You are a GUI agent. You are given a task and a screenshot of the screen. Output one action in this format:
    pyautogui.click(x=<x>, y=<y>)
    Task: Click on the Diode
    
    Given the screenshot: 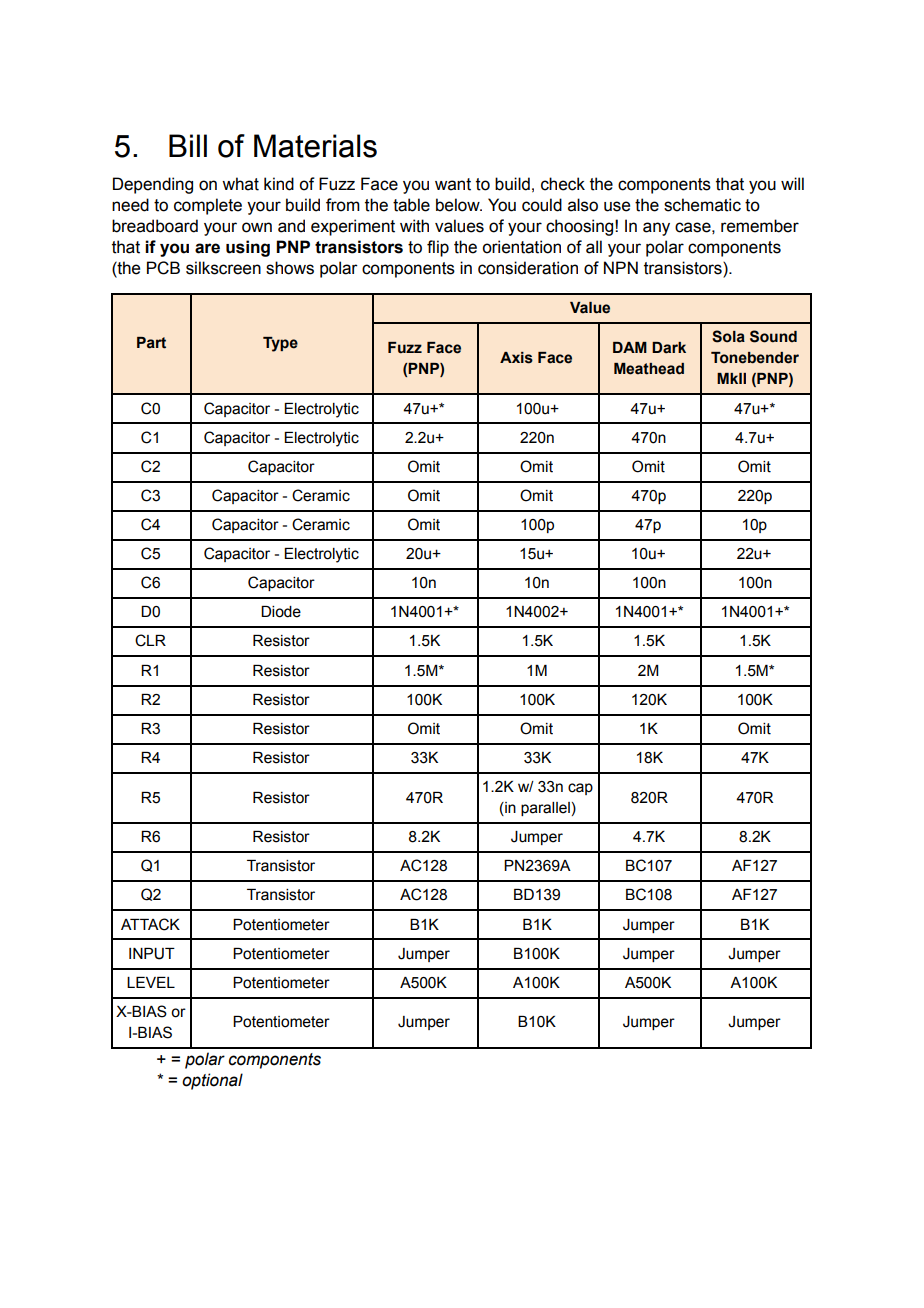 What is the action you would take?
    pyautogui.click(x=281, y=612)
